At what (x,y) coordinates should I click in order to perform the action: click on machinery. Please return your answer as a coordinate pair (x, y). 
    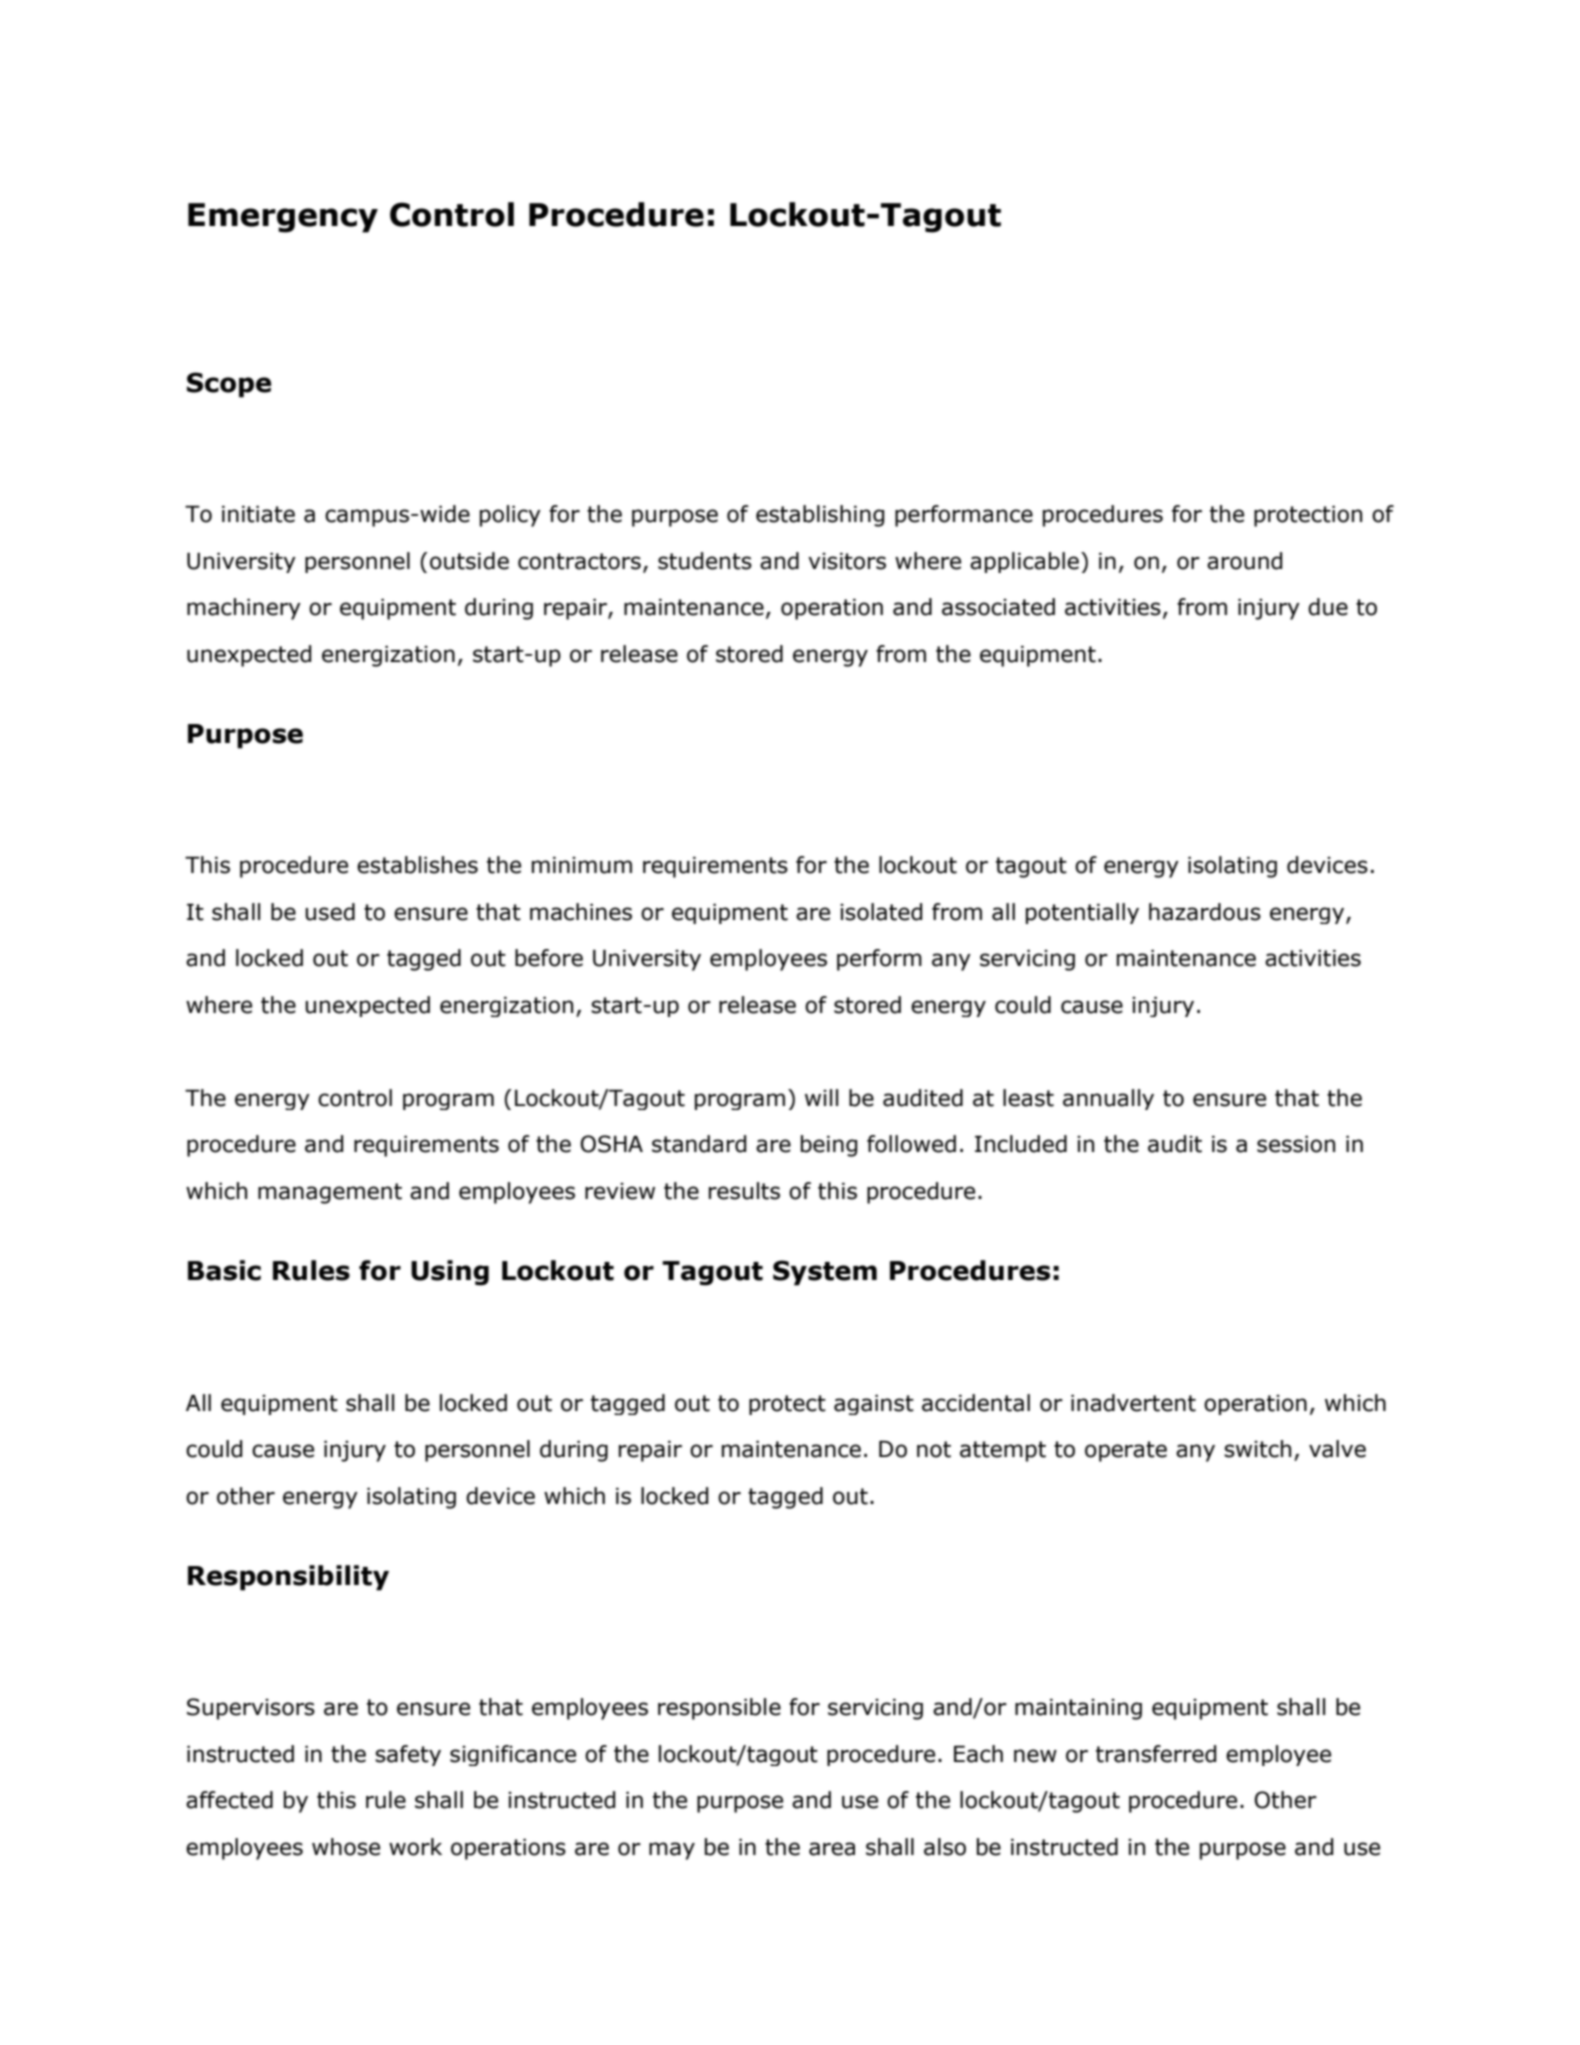
    Looking at the image, I should click on (244, 609).
